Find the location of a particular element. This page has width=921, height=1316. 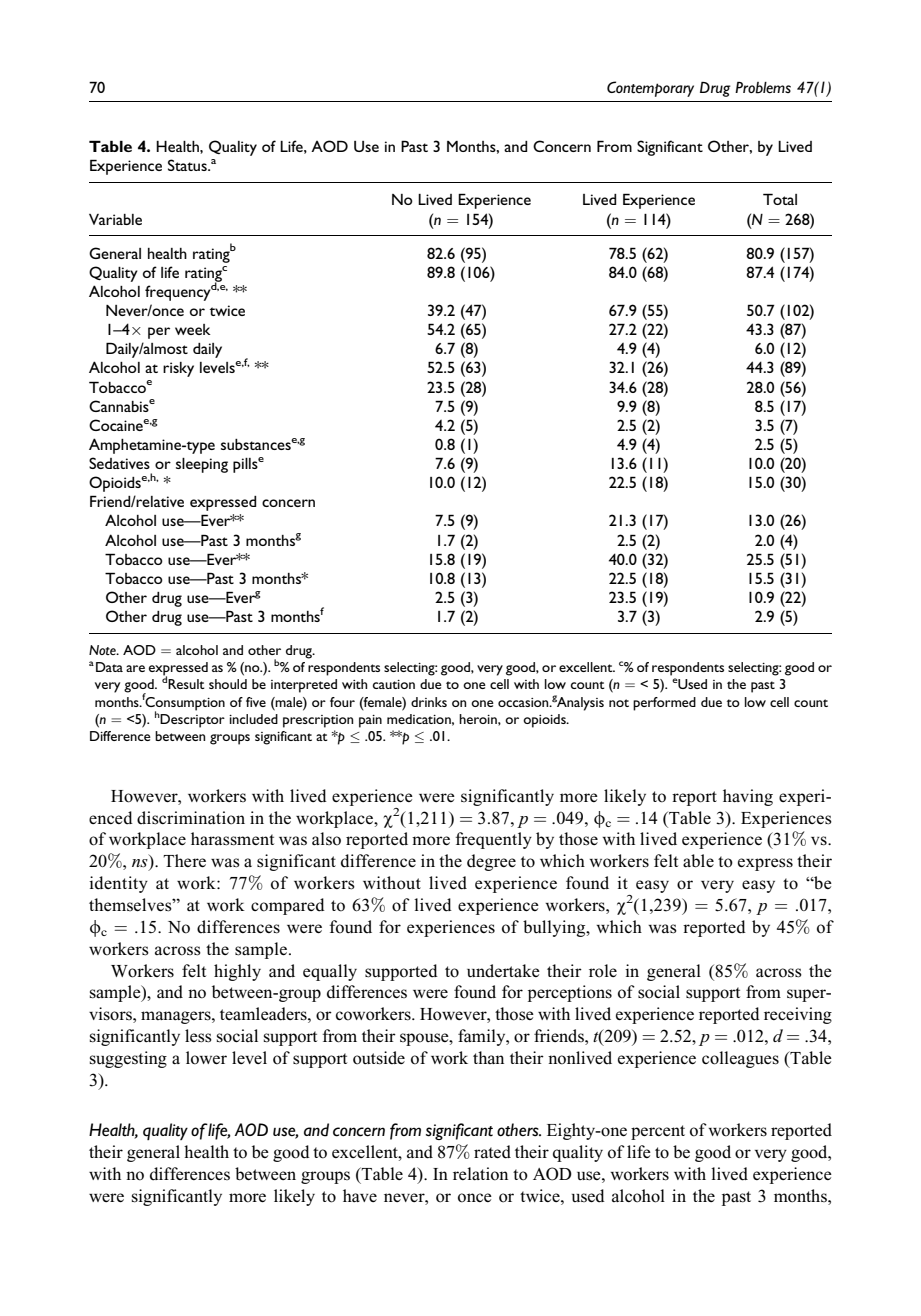

Problems is located at coordinates (763, 87).
